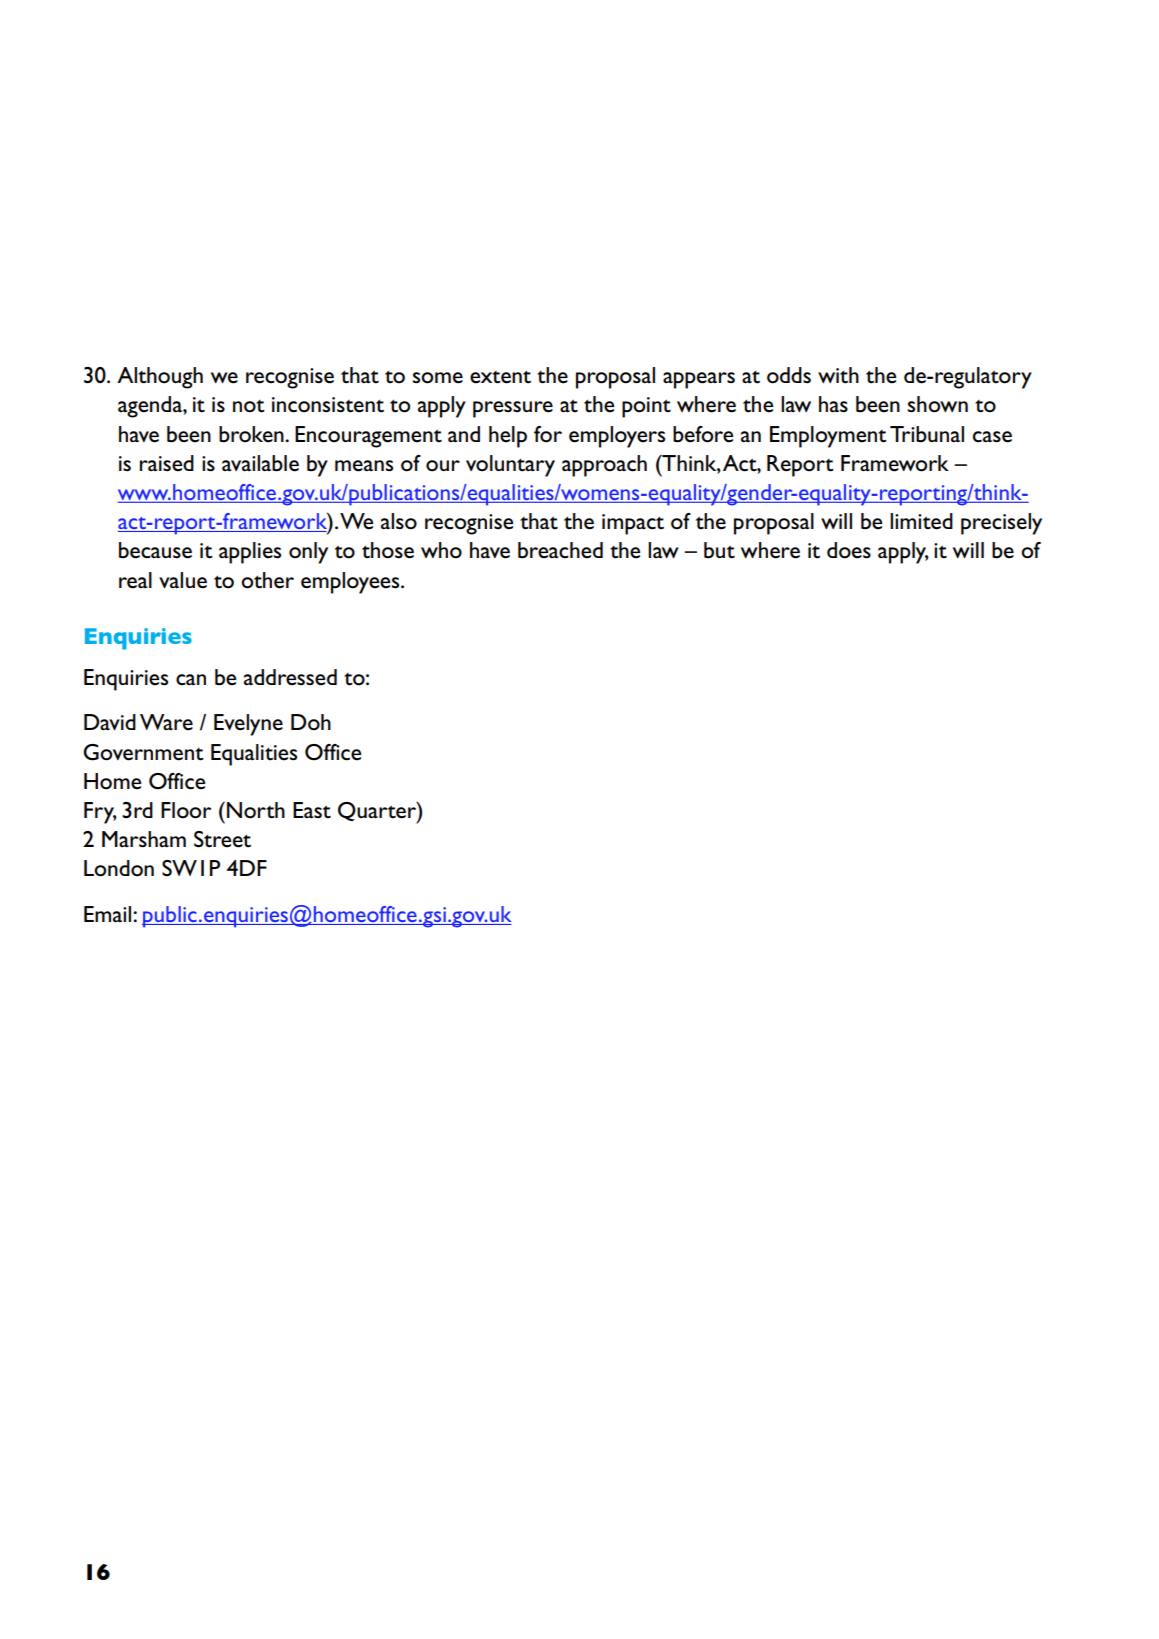 Image resolution: width=1159 pixels, height=1639 pixels. What do you see at coordinates (109, 914) in the screenshot?
I see `Email` at bounding box center [109, 914].
